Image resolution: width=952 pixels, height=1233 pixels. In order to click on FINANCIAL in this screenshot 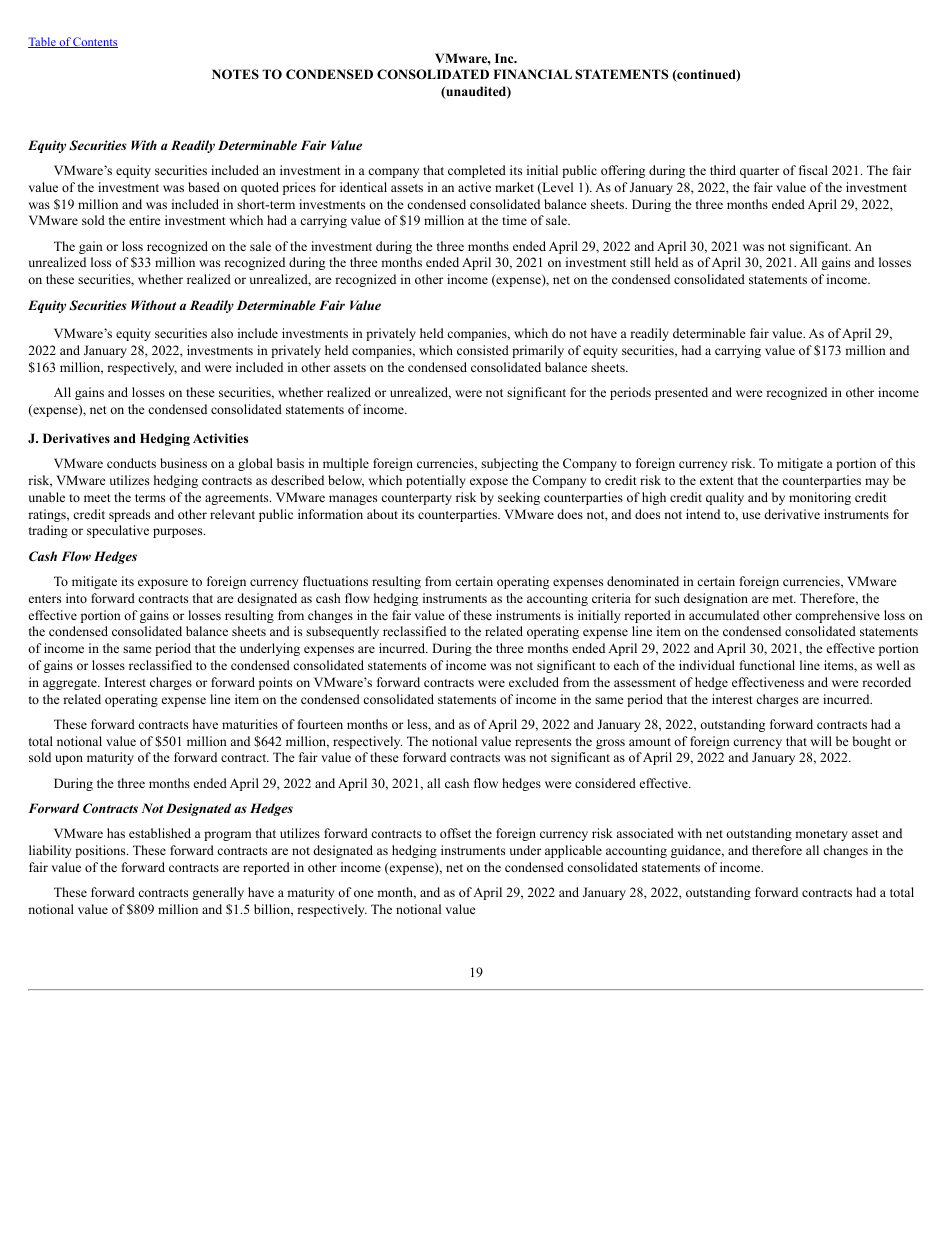, I will do `click(533, 74)`.
